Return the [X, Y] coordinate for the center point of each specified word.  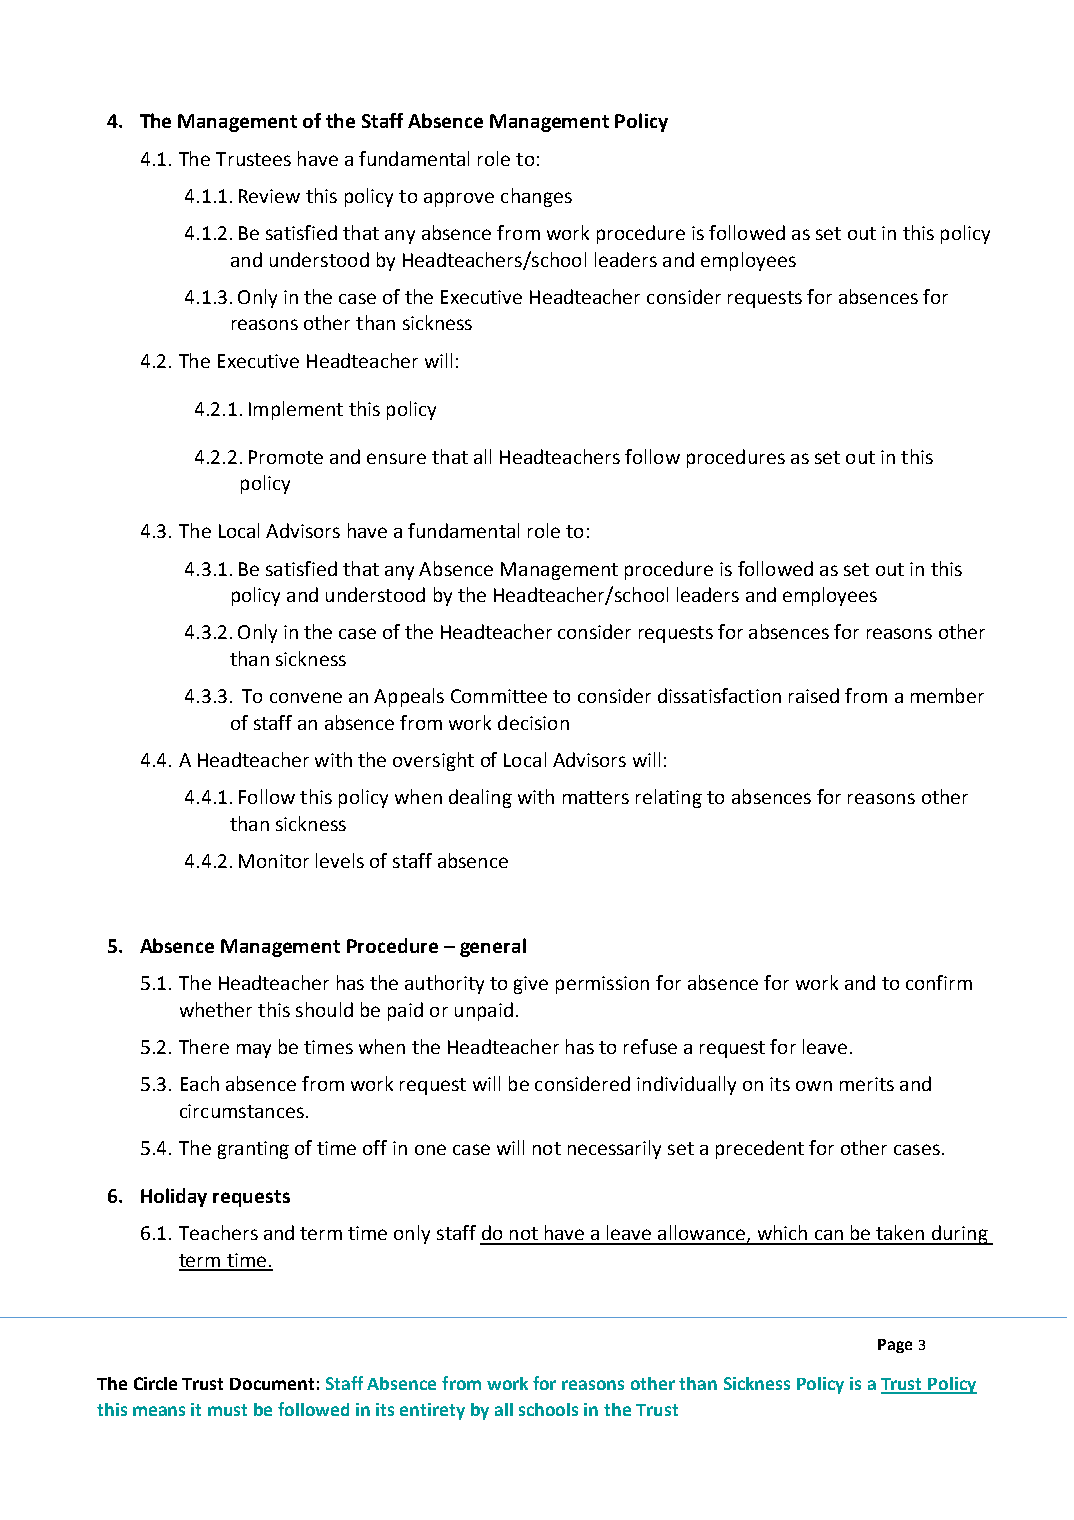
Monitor [274, 861]
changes [536, 197]
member [947, 695]
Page [895, 1346]
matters [596, 797]
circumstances [242, 1111]
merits [867, 1084]
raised [814, 695]
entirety [432, 1411]
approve [459, 199]
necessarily [614, 1149]
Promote [286, 457]
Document [272, 1384]
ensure [396, 458]
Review [269, 196]
